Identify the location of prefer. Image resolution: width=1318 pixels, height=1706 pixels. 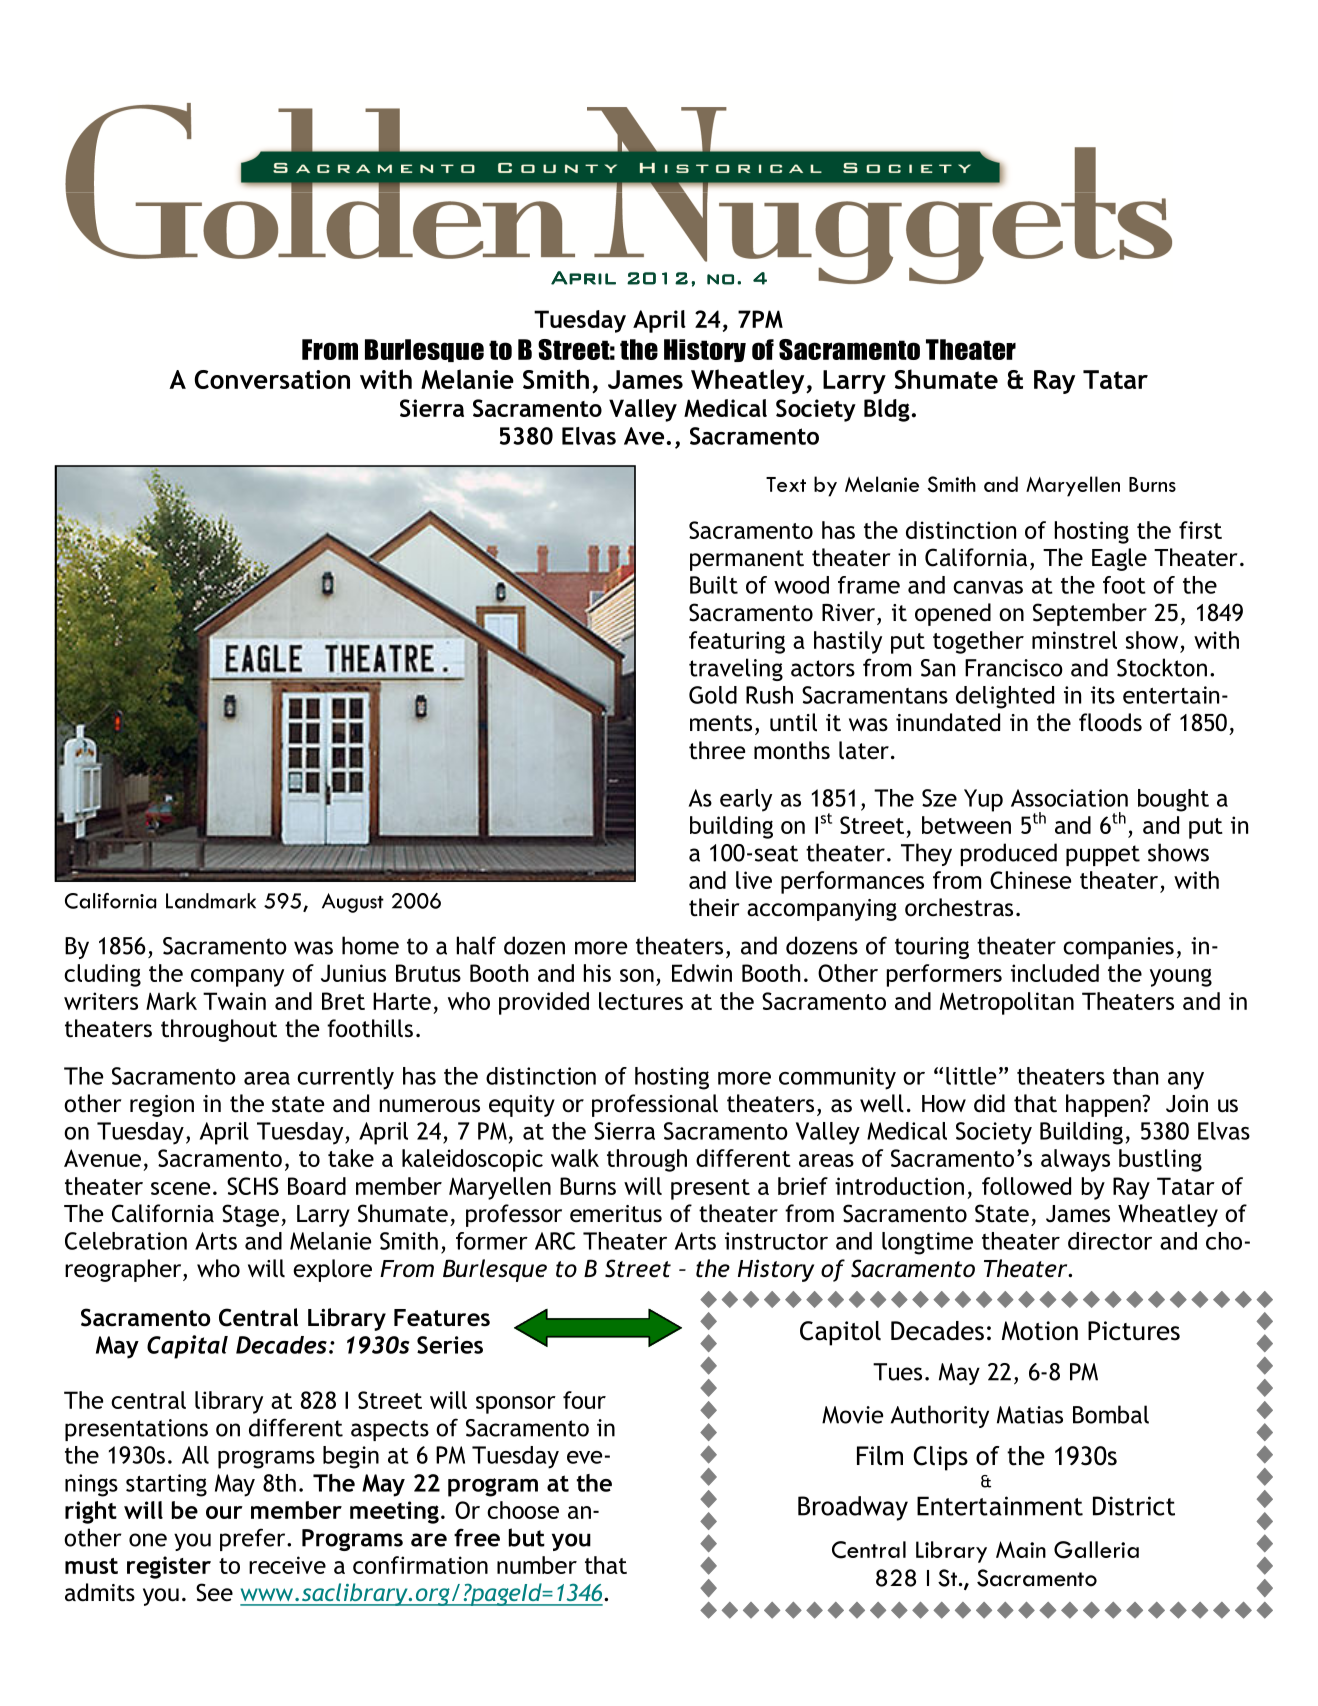
(254, 1539).
